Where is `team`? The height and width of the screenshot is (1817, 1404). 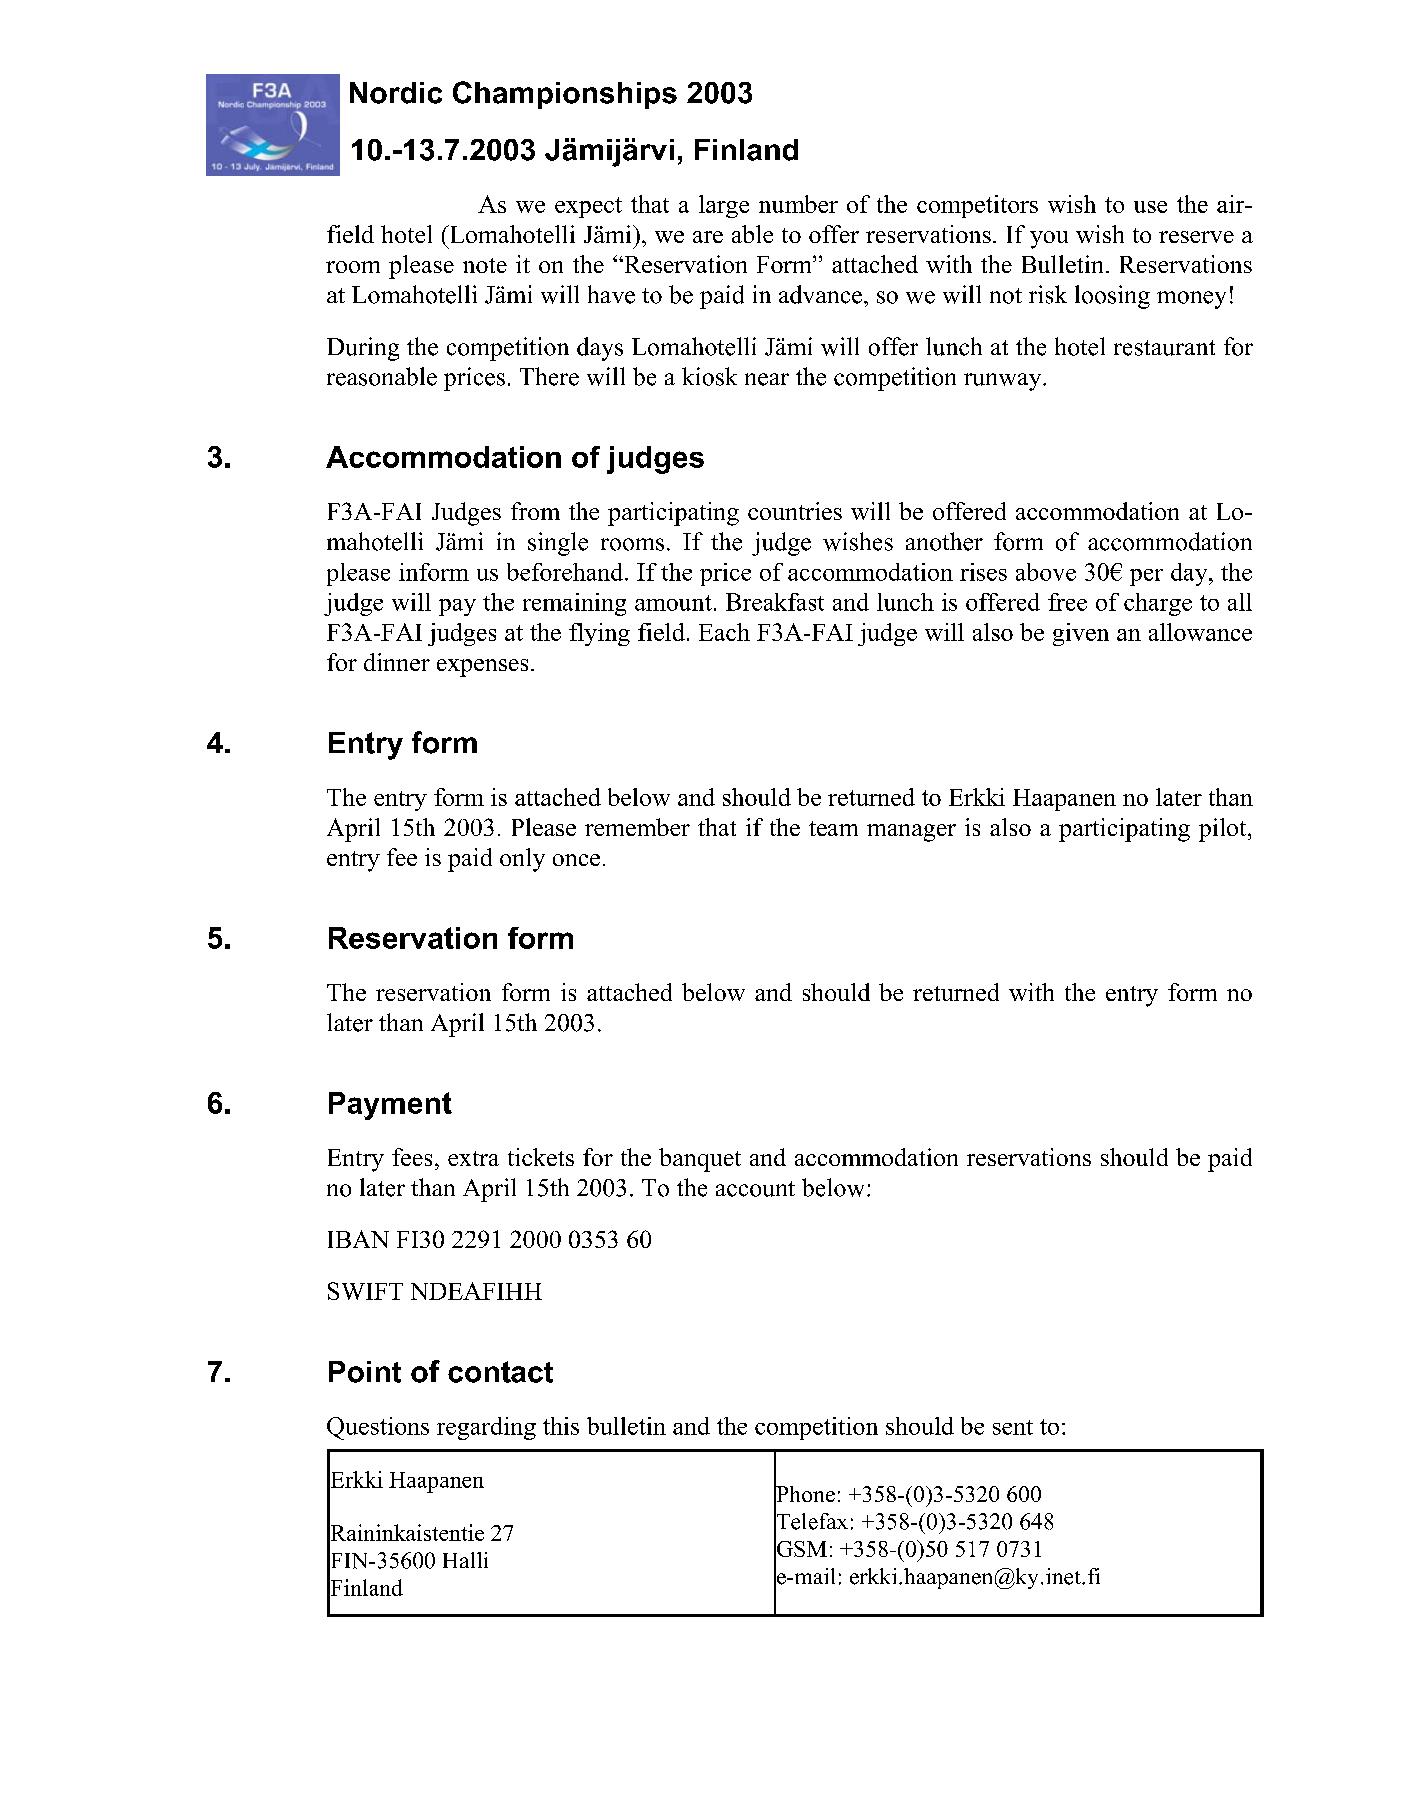
team is located at coordinates (833, 828).
